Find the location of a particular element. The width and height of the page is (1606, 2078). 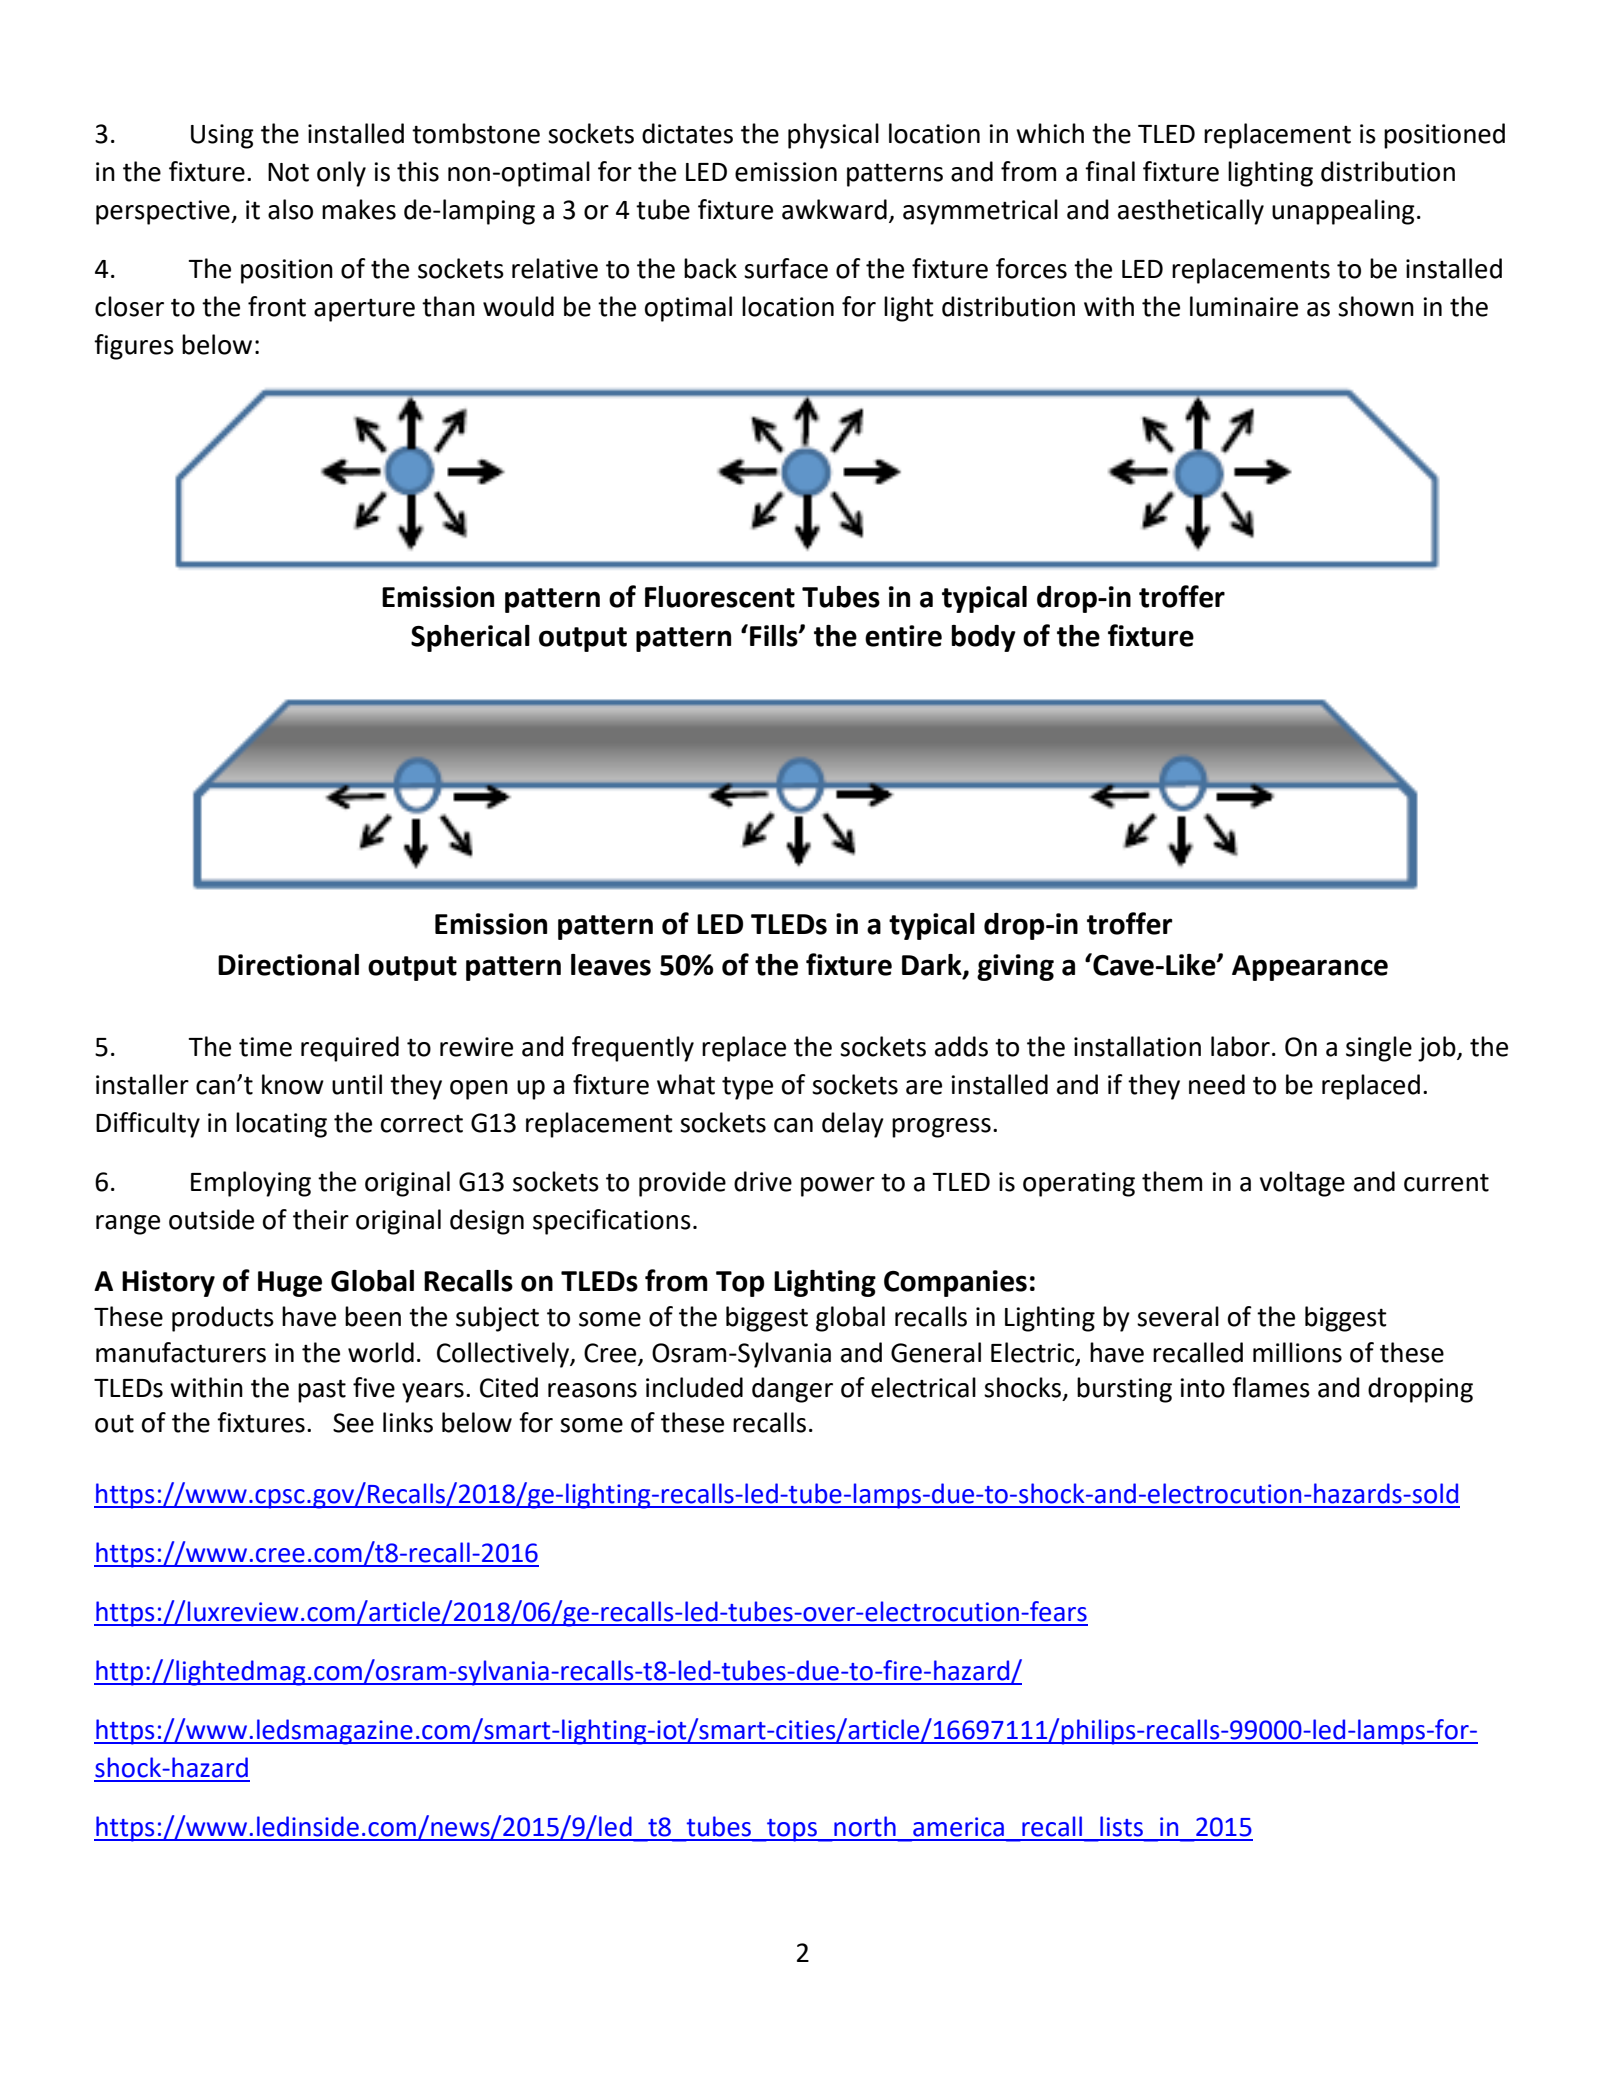

Directional is located at coordinates (288, 965).
